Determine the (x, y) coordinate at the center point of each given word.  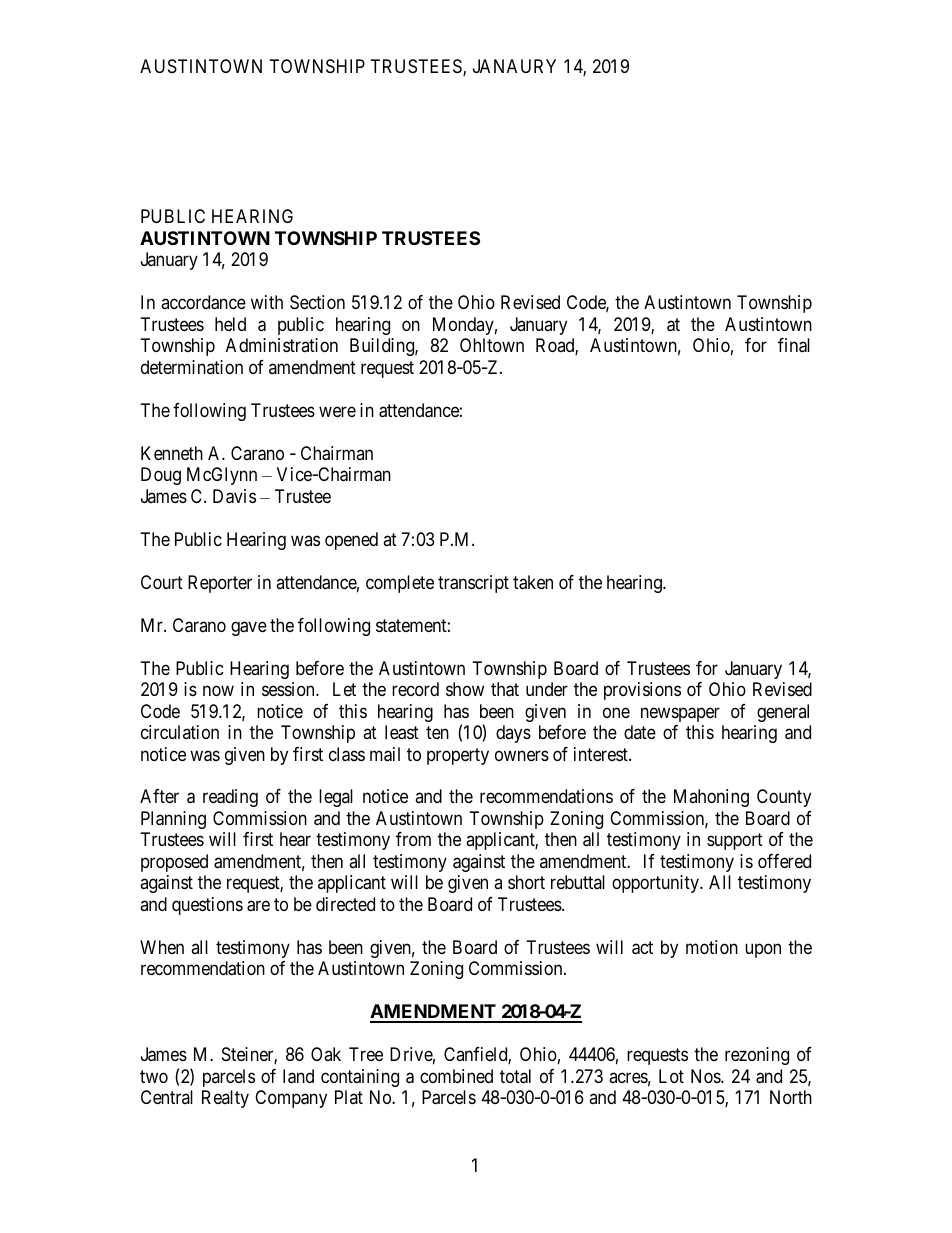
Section (317, 302)
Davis (234, 496)
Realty (225, 1099)
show (465, 689)
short (526, 882)
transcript (473, 584)
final (794, 345)
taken (533, 582)
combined (456, 1076)
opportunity (656, 884)
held (230, 324)
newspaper (680, 714)
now (218, 691)
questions (207, 906)
